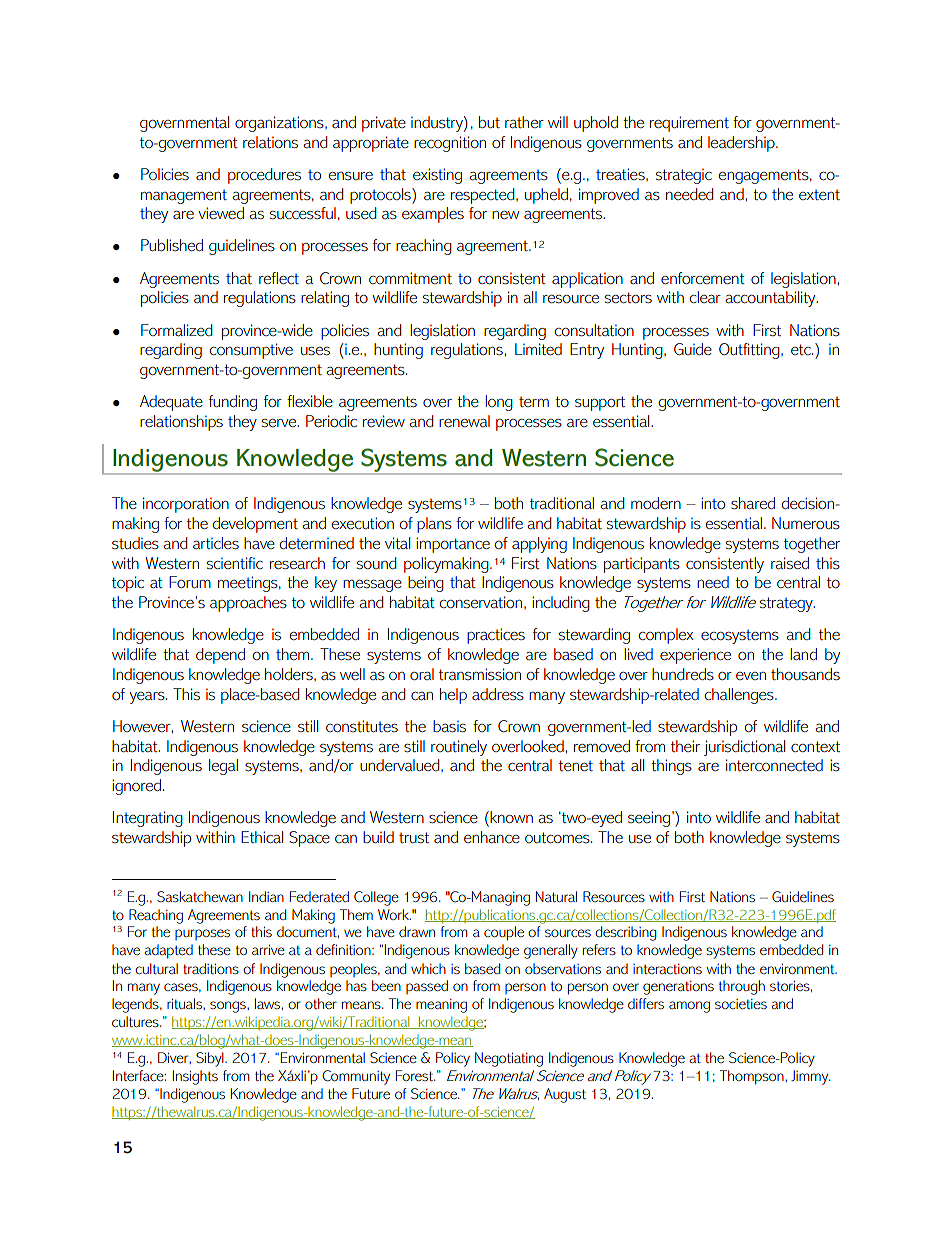 The height and width of the page is (1233, 952). What do you see at coordinates (264, 176) in the page?
I see `procedures` at bounding box center [264, 176].
